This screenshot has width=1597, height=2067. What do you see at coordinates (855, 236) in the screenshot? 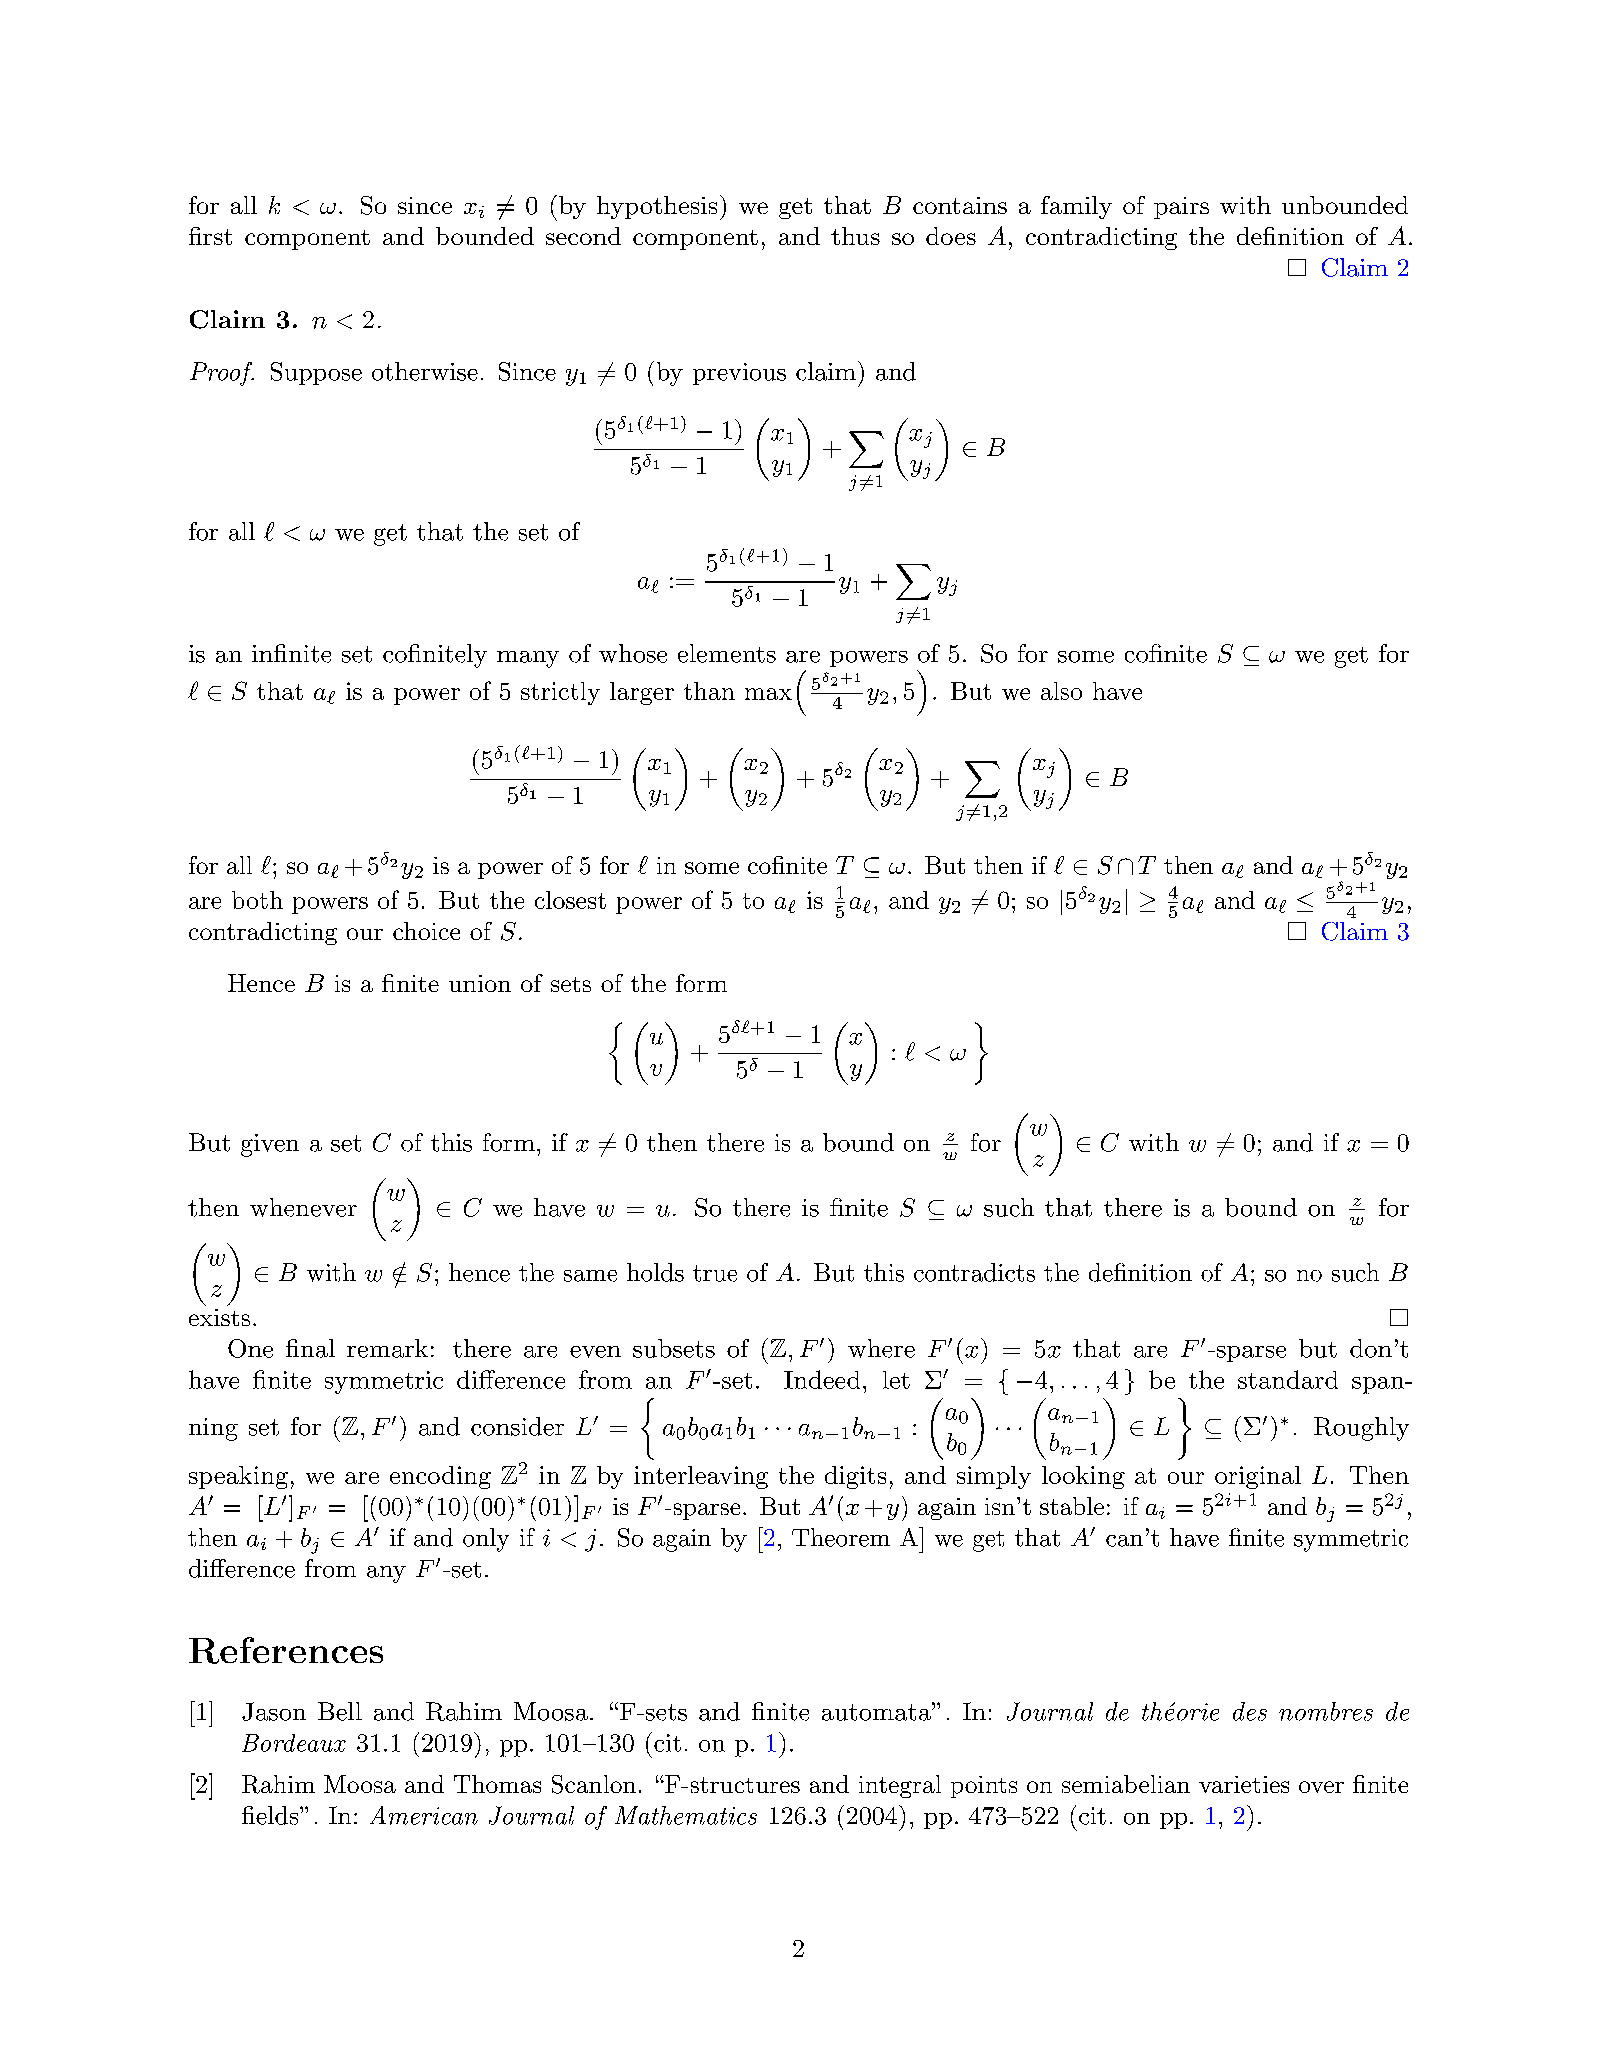
I see `thus` at bounding box center [855, 236].
